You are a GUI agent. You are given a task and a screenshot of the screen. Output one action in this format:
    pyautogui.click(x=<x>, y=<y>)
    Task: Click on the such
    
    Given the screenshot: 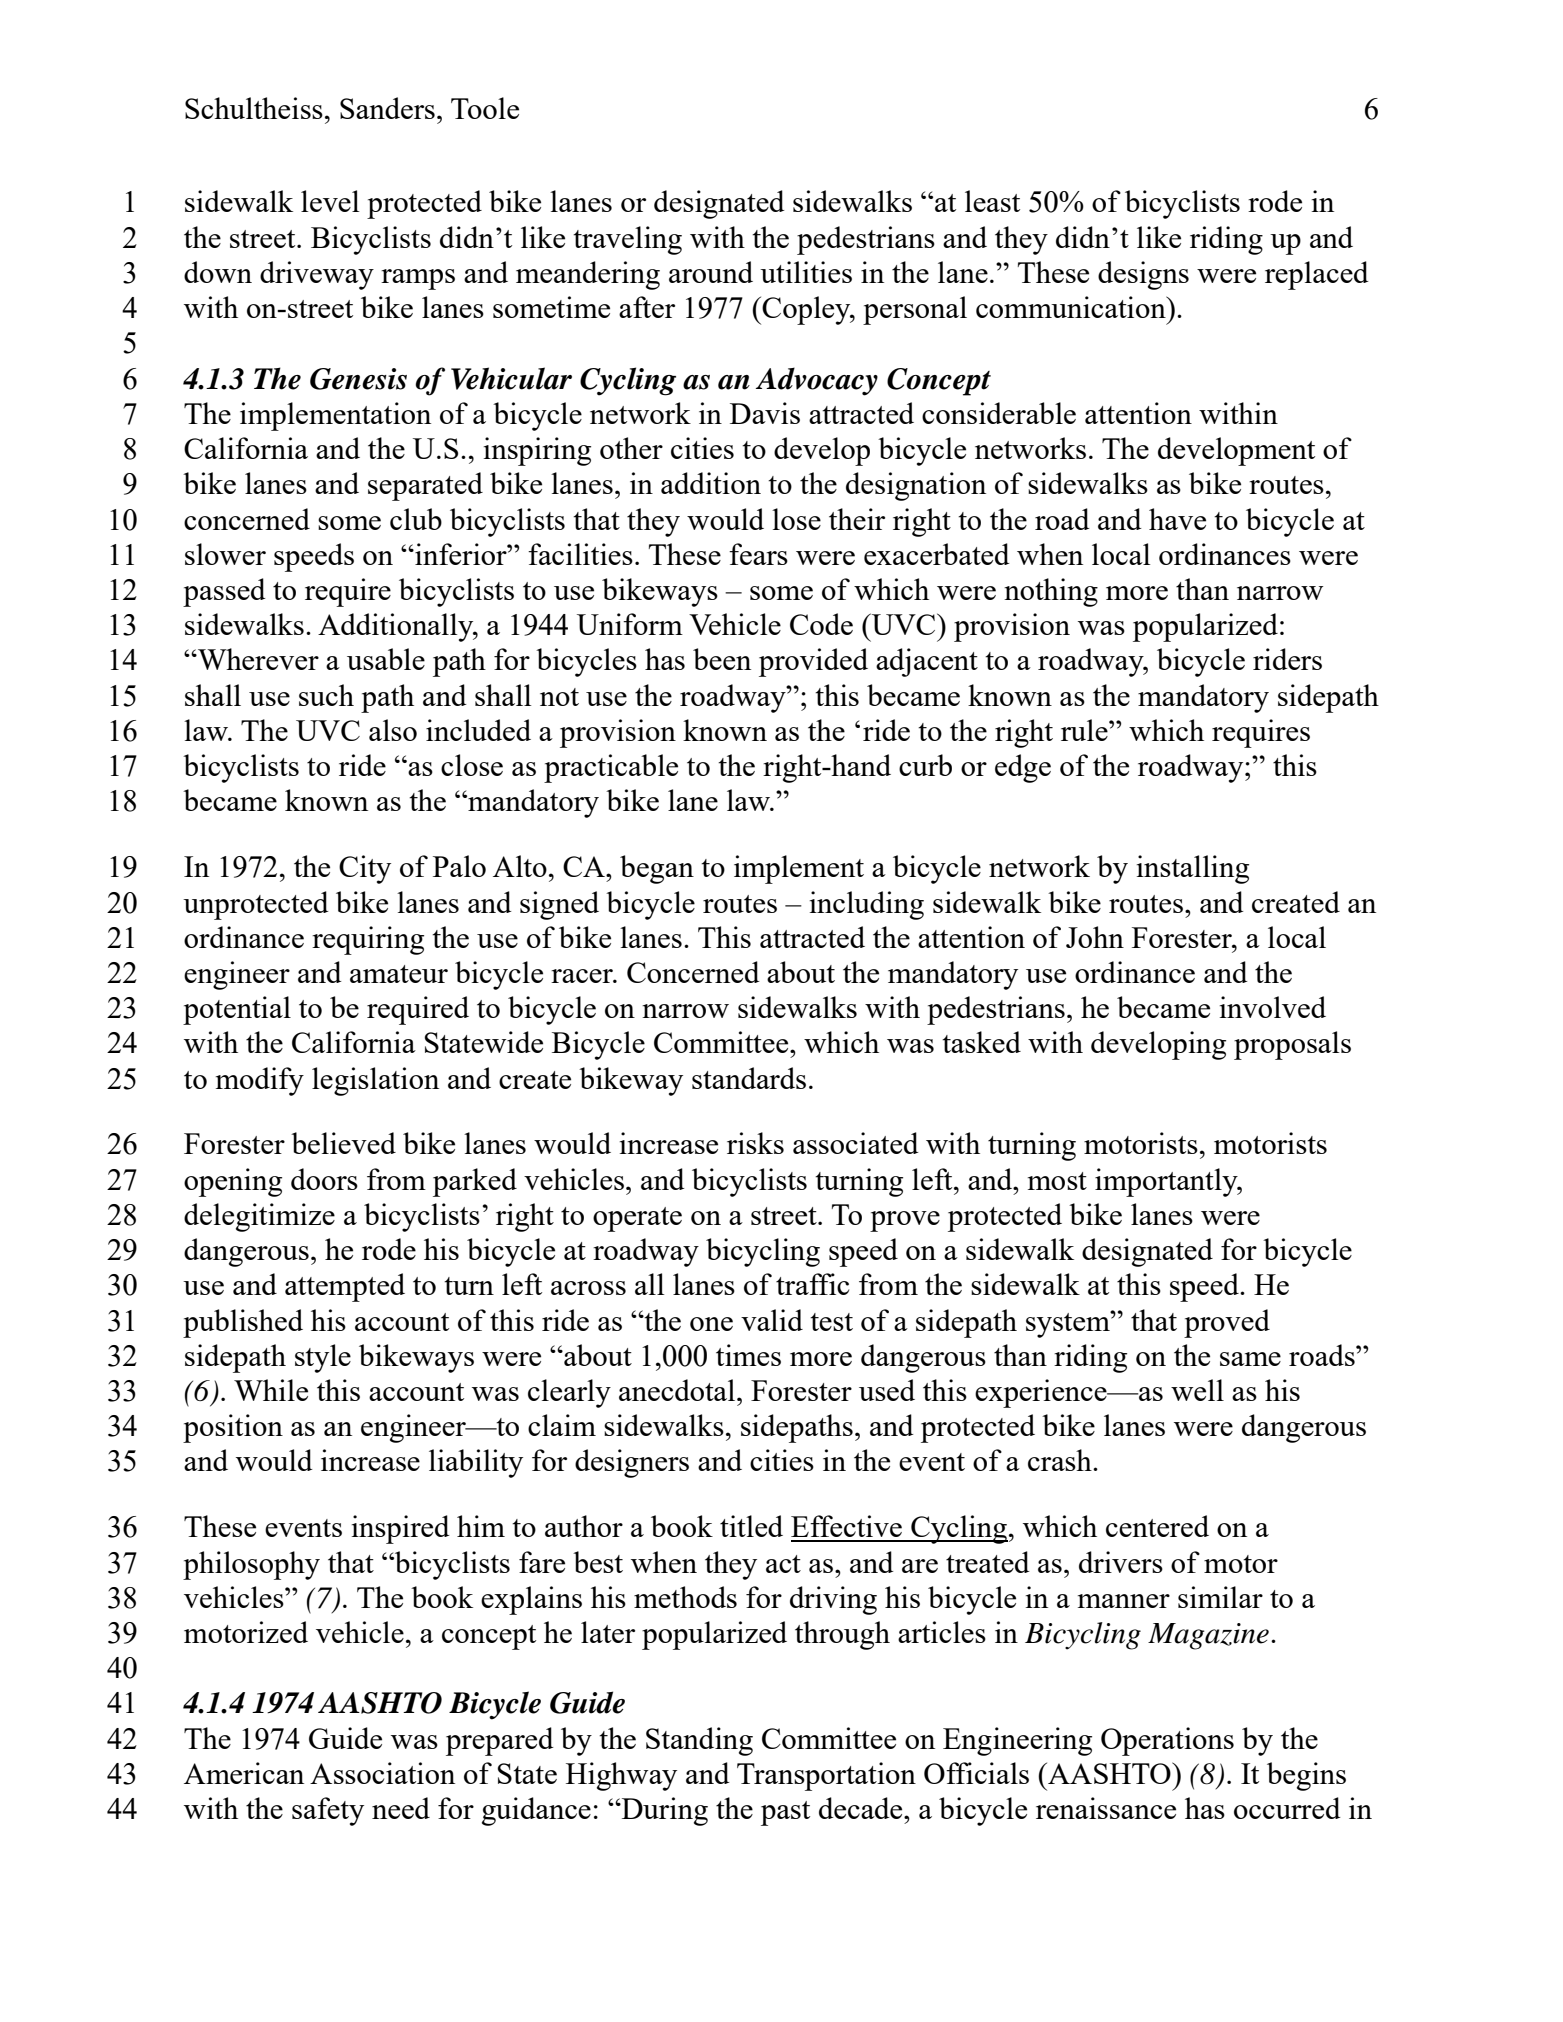 What is the action you would take?
    pyautogui.click(x=326, y=695)
